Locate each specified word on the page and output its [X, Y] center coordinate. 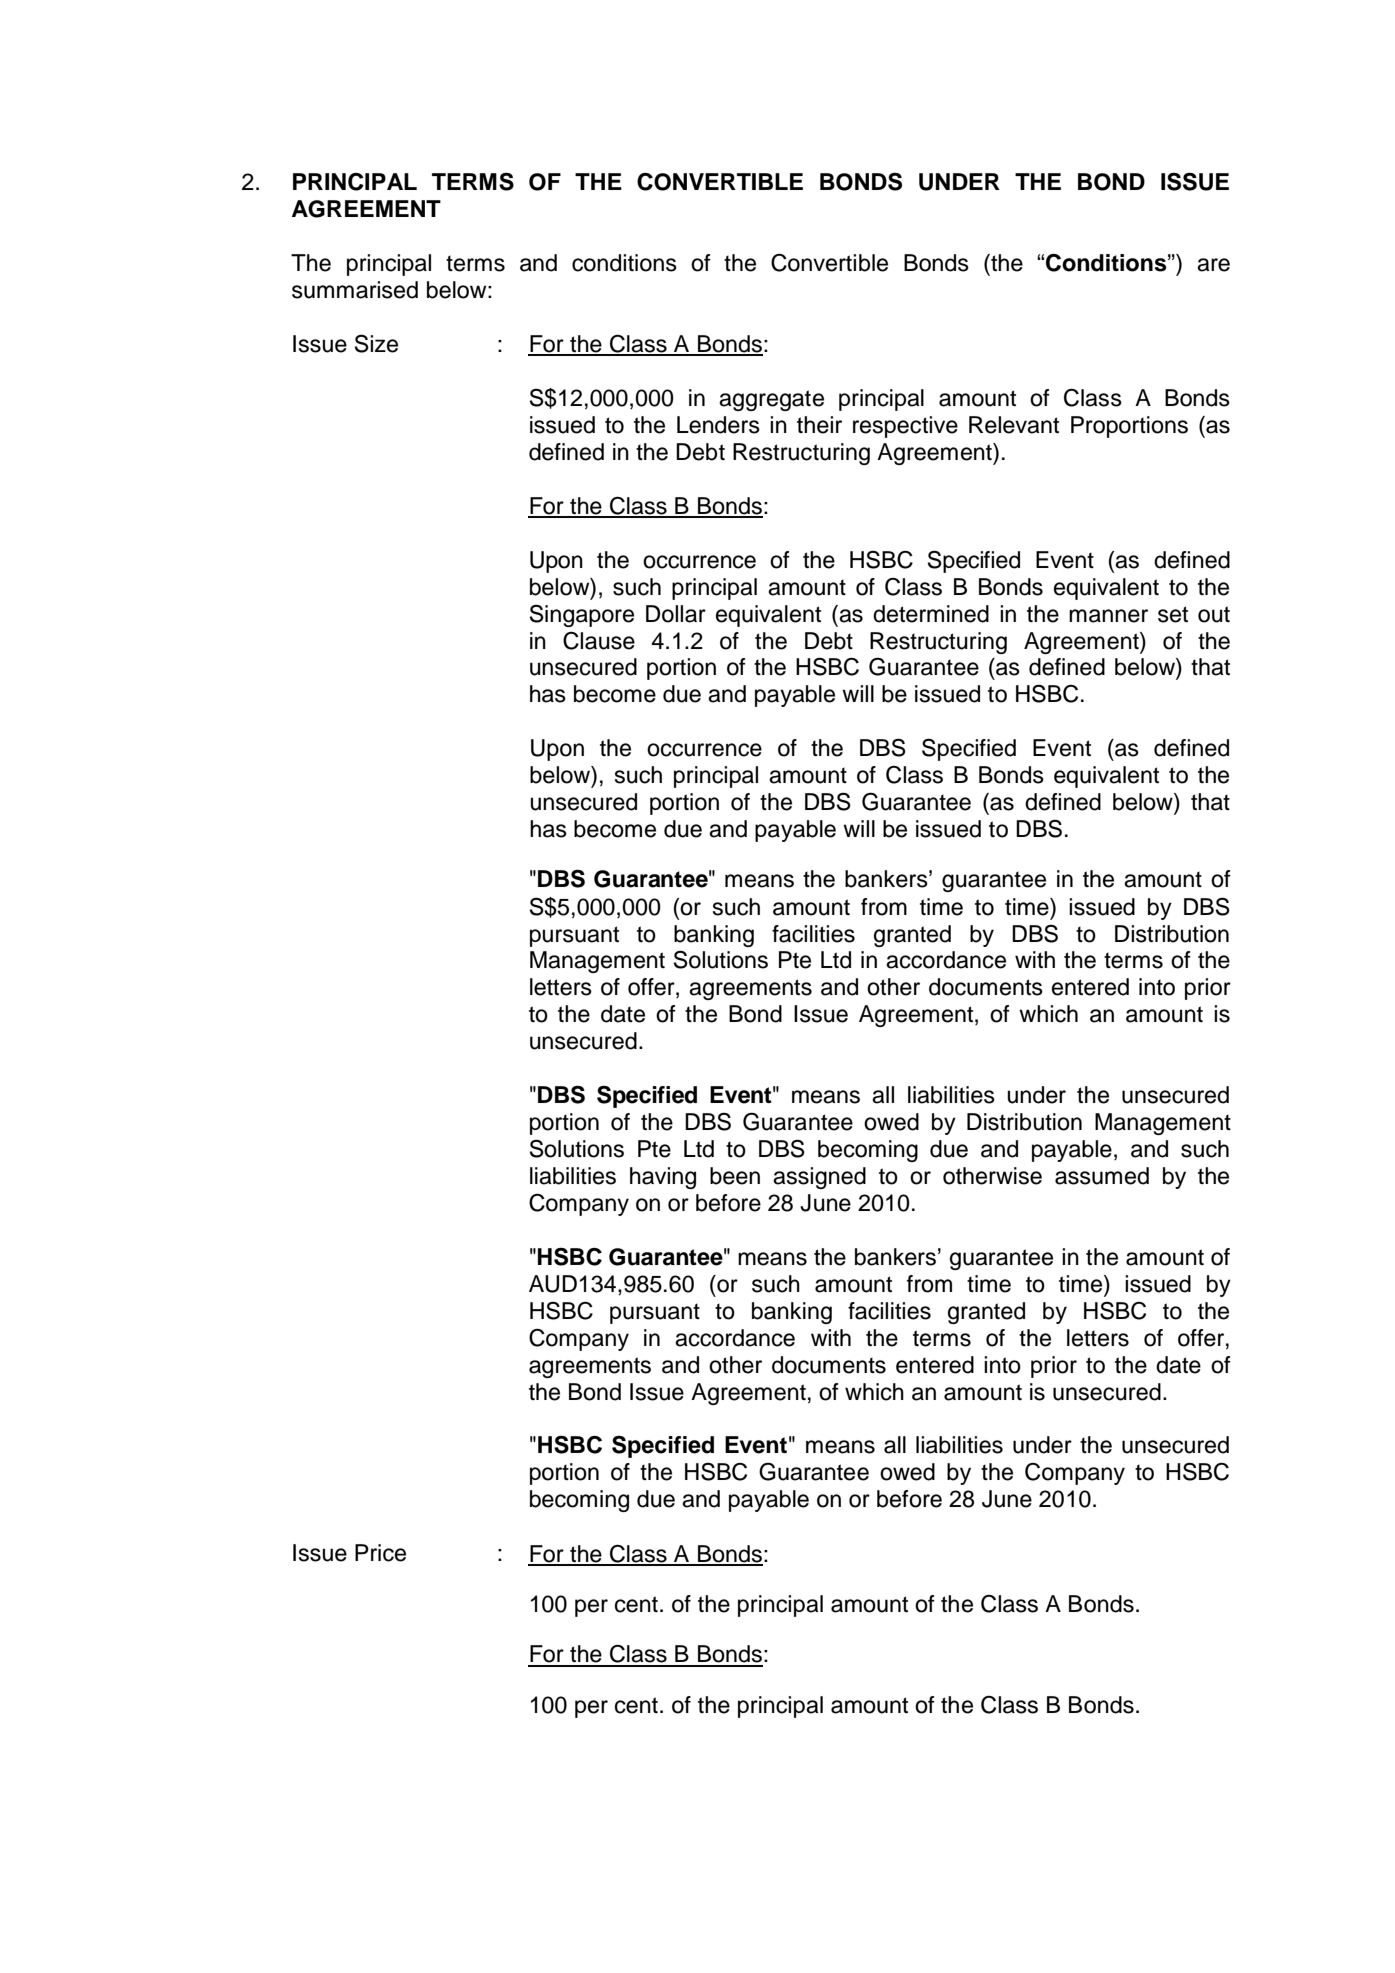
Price [380, 1553]
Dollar [676, 614]
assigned [819, 1178]
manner [1108, 616]
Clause [599, 641]
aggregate [771, 400]
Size [376, 343]
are [1213, 265]
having [663, 1178]
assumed [1102, 1176]
